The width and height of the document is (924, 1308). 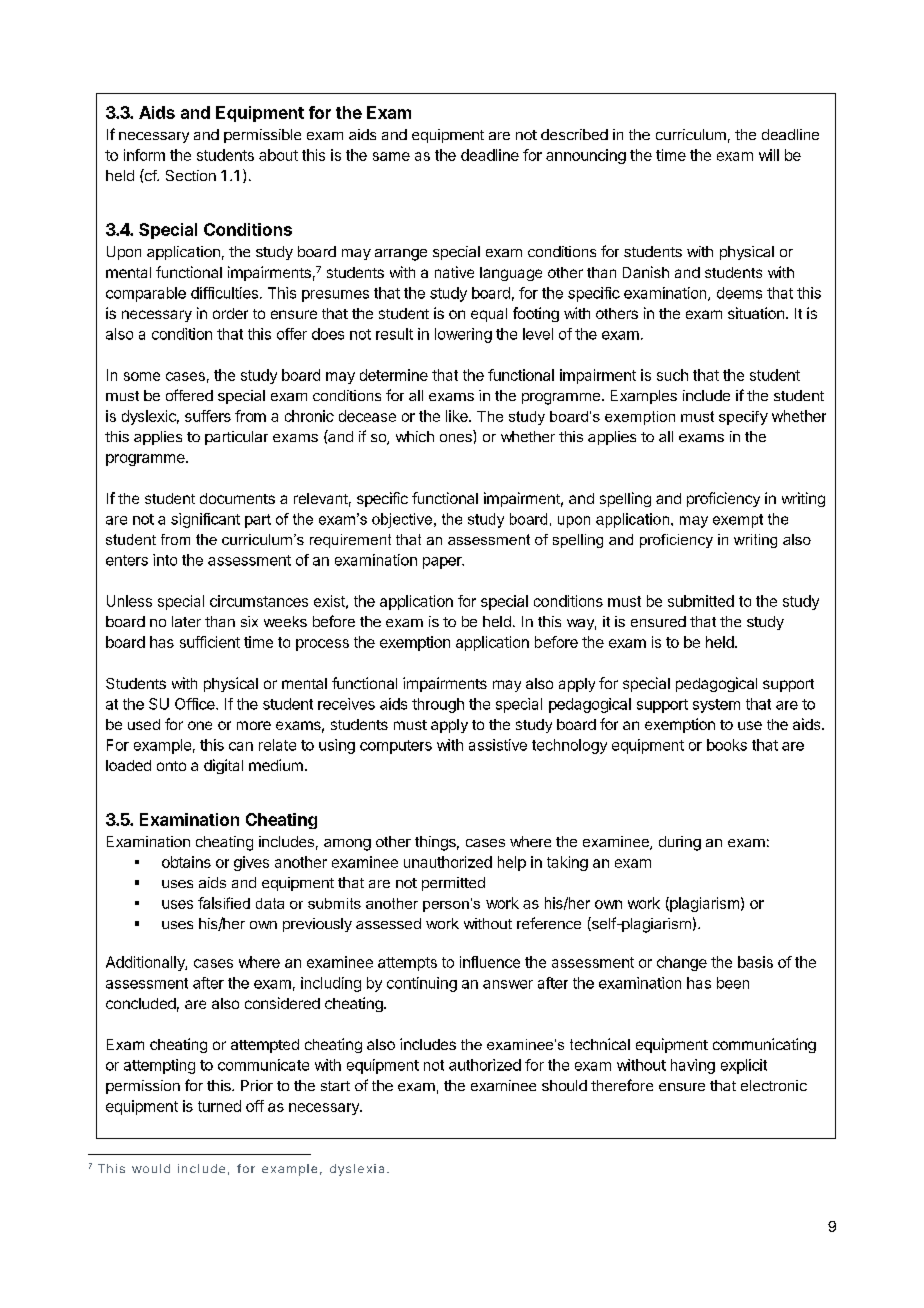 What do you see at coordinates (186, 862) in the document?
I see `obtains` at bounding box center [186, 862].
